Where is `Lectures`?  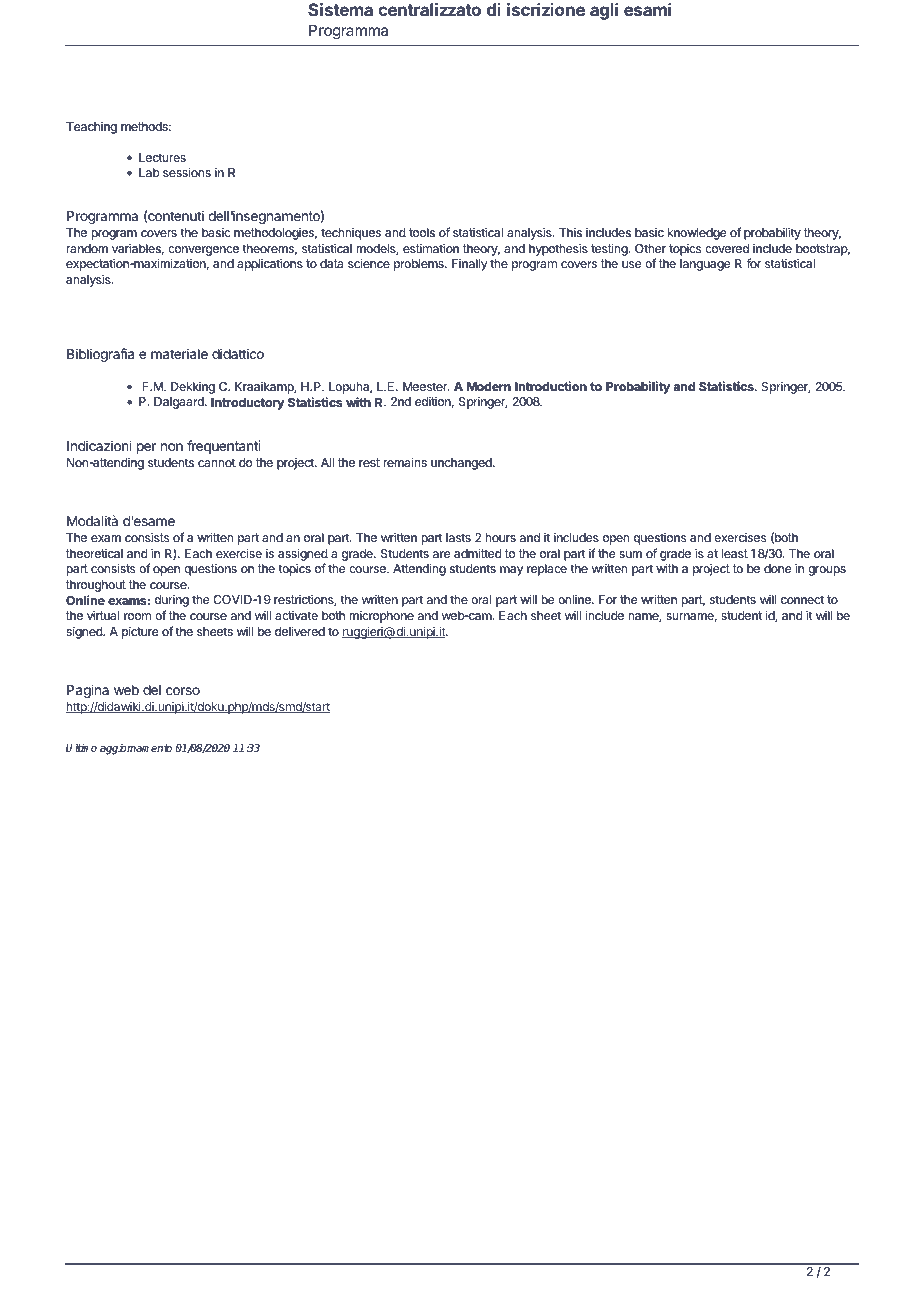
Lectures is located at coordinates (162, 158).
